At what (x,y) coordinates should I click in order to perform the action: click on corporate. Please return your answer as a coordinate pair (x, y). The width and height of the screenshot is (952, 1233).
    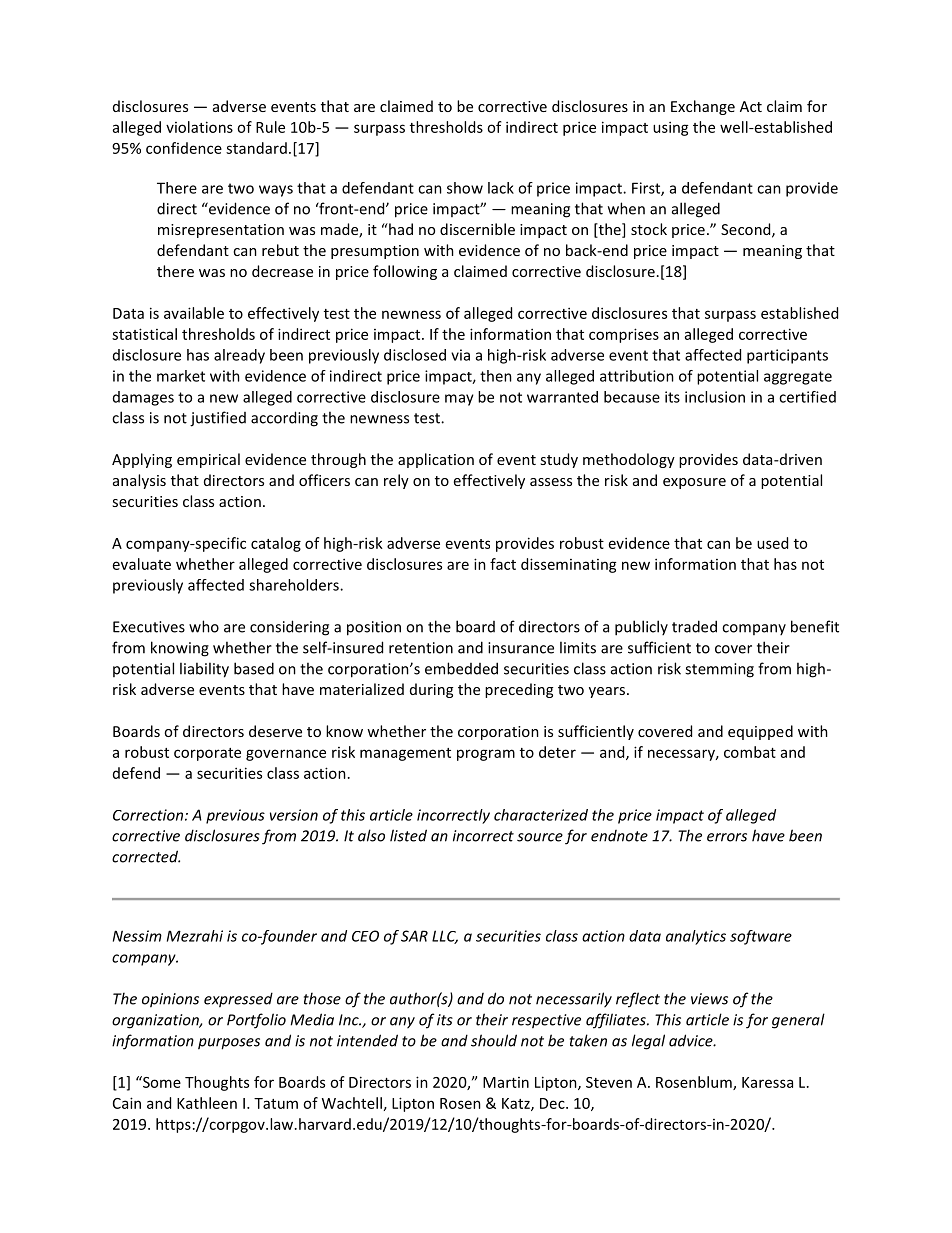
    Looking at the image, I should click on (207, 754).
